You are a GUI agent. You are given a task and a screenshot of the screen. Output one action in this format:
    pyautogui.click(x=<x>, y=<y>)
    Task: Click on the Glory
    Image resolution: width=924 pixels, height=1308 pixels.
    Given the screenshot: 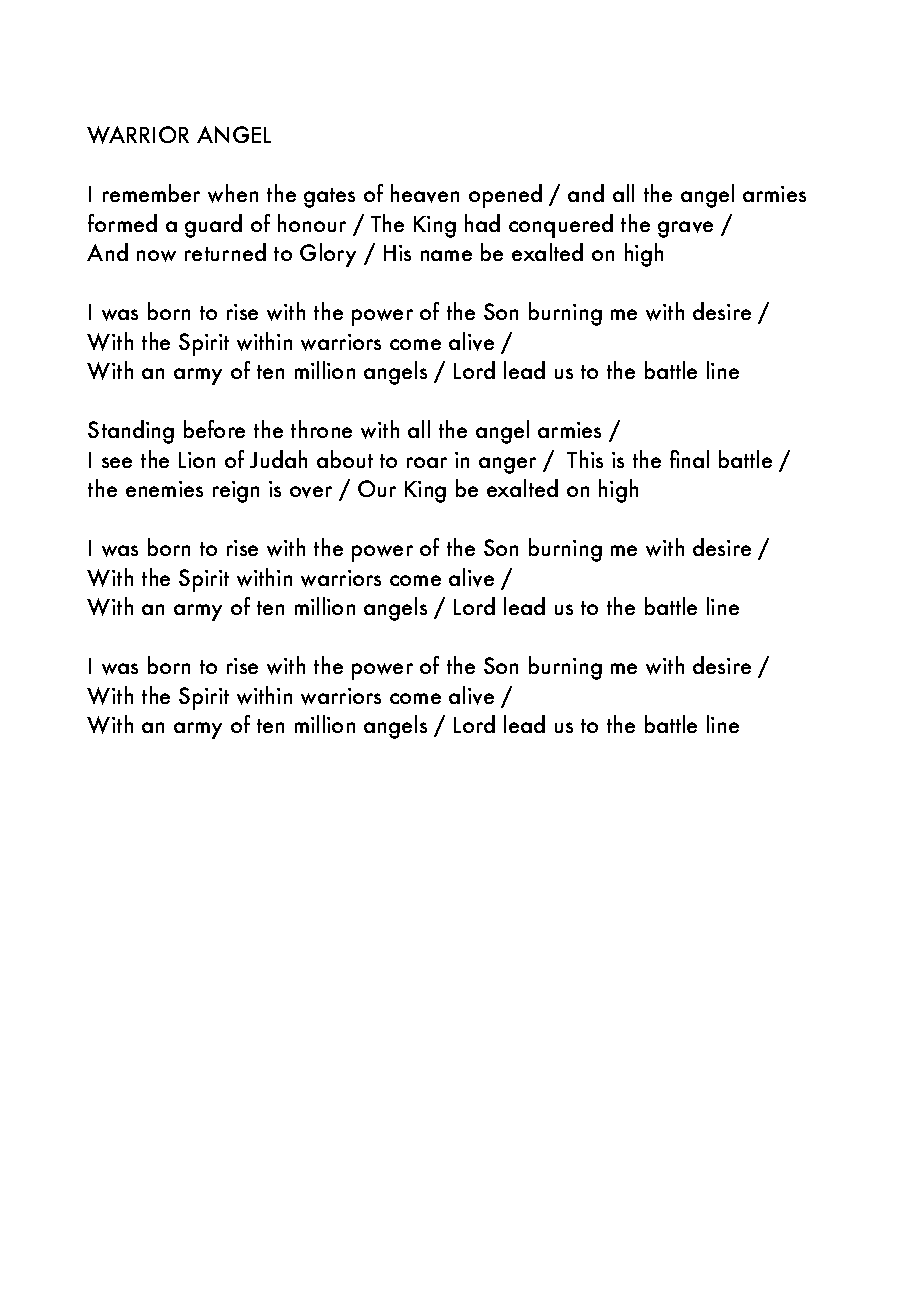 What is the action you would take?
    pyautogui.click(x=328, y=255)
